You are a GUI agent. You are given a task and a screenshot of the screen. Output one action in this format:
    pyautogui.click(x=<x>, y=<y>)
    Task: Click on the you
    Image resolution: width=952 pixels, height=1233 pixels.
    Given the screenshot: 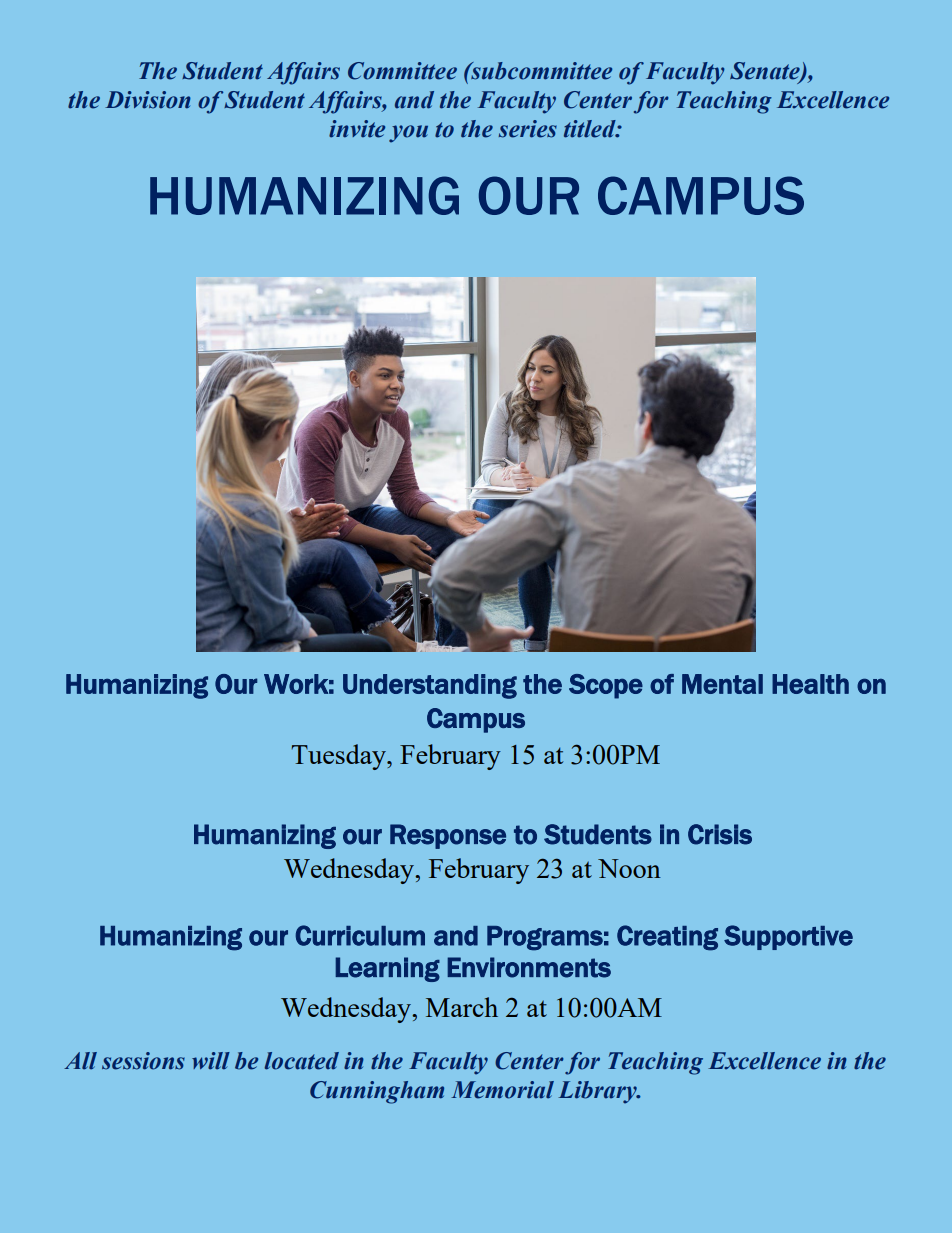 What is the action you would take?
    pyautogui.click(x=408, y=134)
